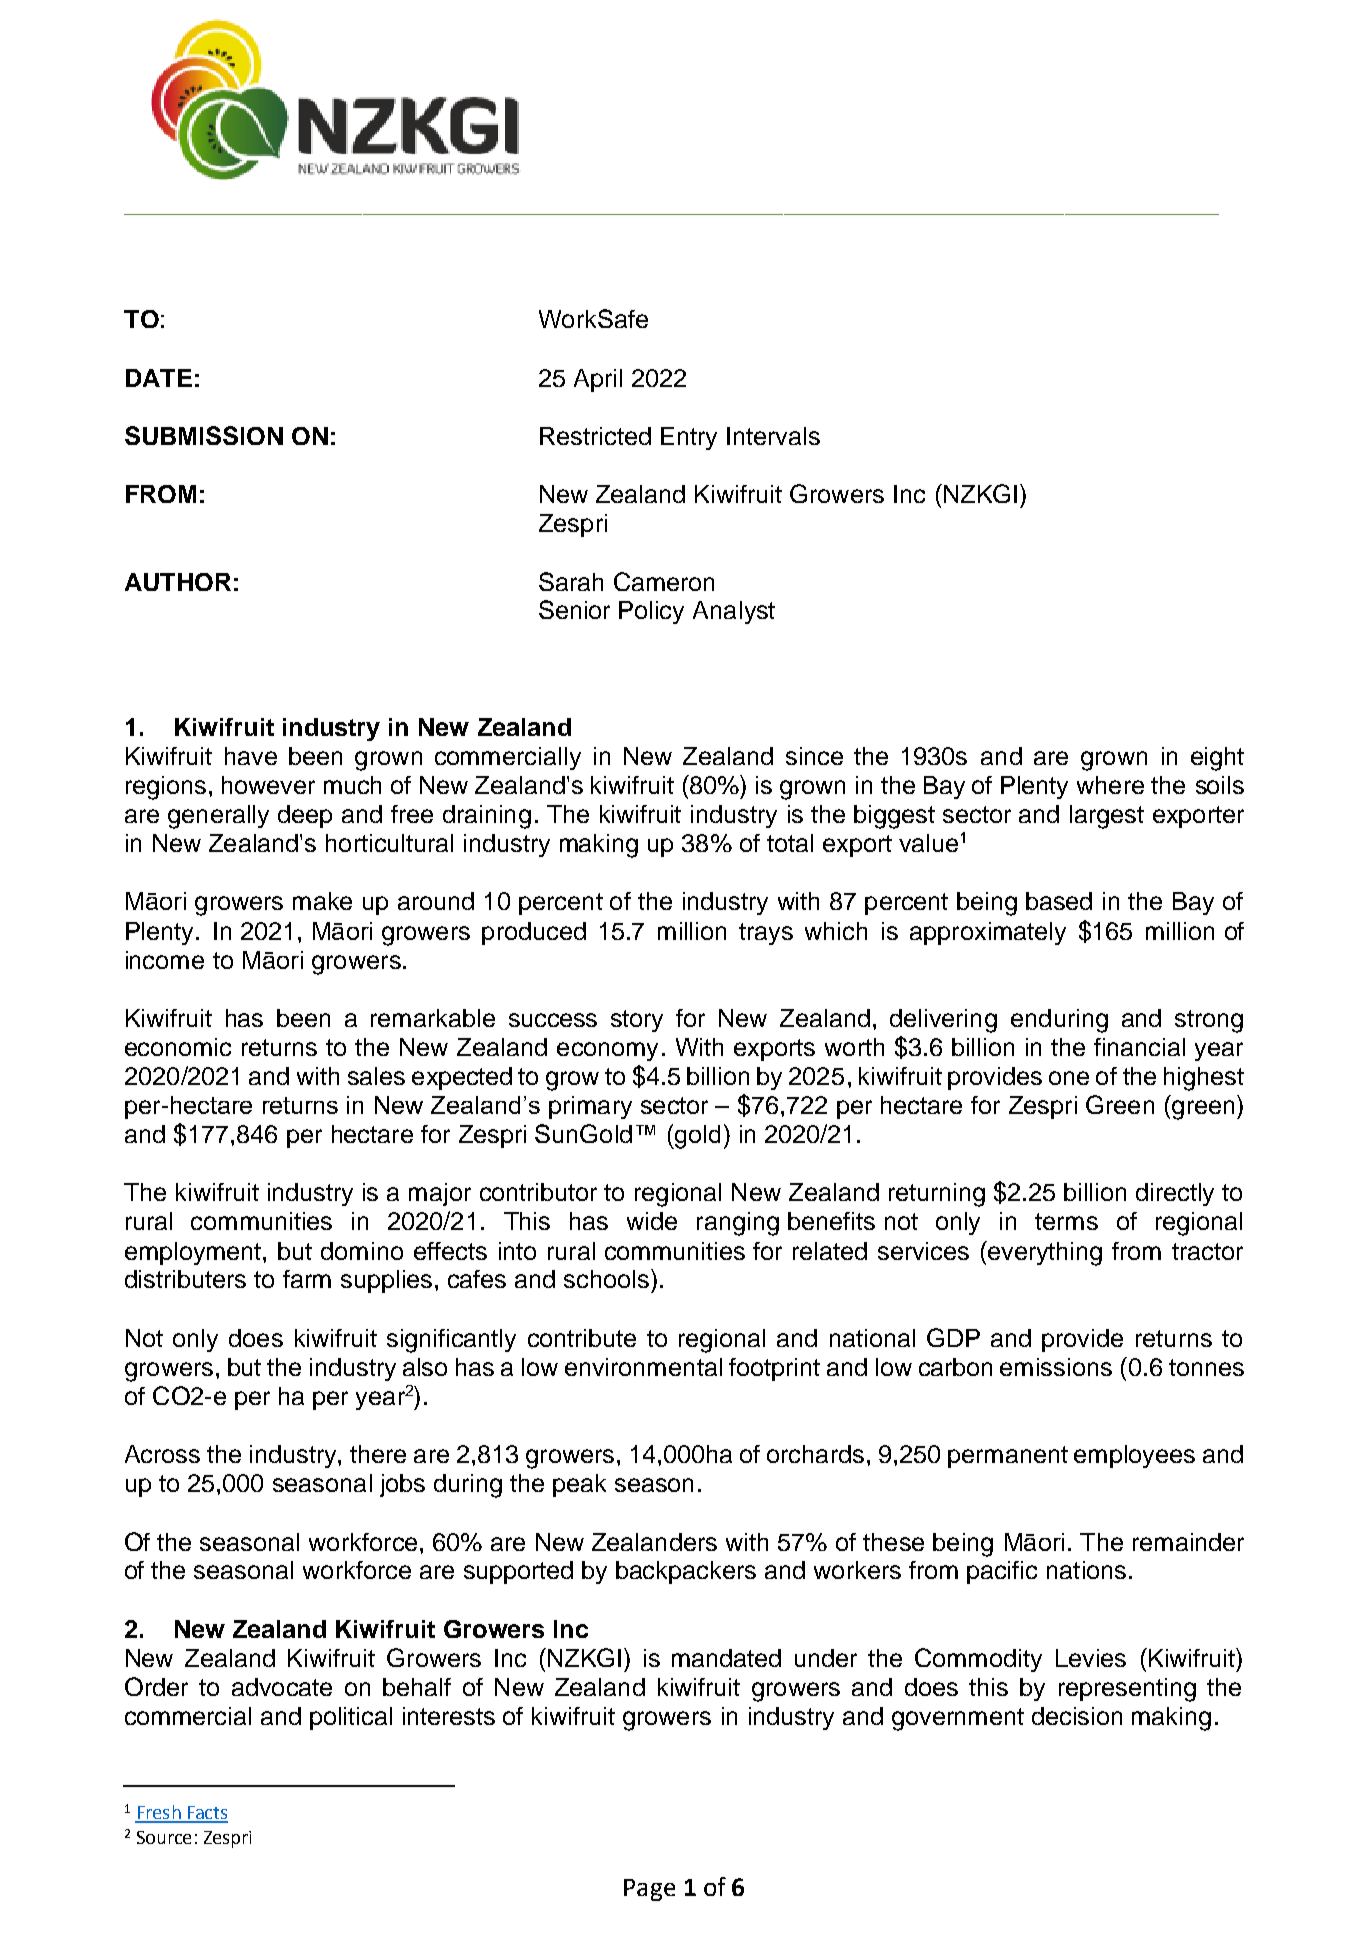 The width and height of the screenshot is (1368, 1936). What do you see at coordinates (689, 438) in the screenshot?
I see `Entry` at bounding box center [689, 438].
